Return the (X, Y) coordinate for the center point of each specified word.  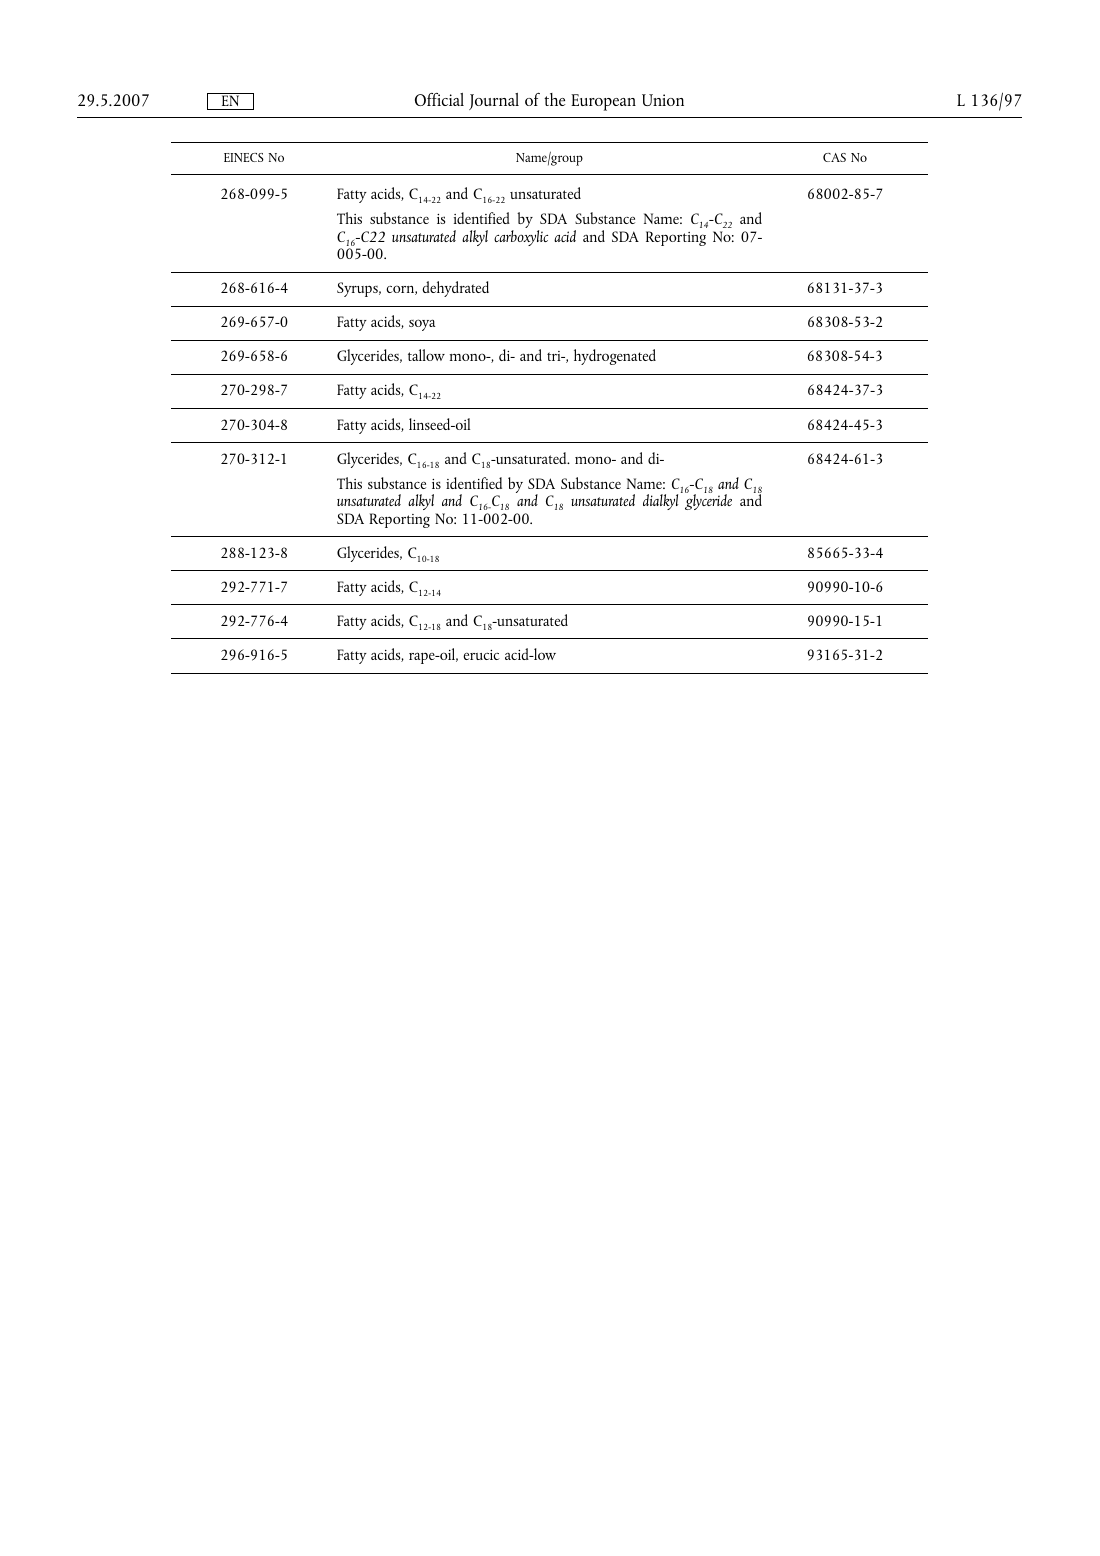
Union (663, 100)
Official (439, 99)
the (554, 99)
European (603, 102)
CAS (834, 157)
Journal (494, 101)
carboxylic (521, 238)
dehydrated (455, 289)
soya (422, 325)
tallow (426, 355)
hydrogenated (615, 357)
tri (555, 356)
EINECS (244, 157)
